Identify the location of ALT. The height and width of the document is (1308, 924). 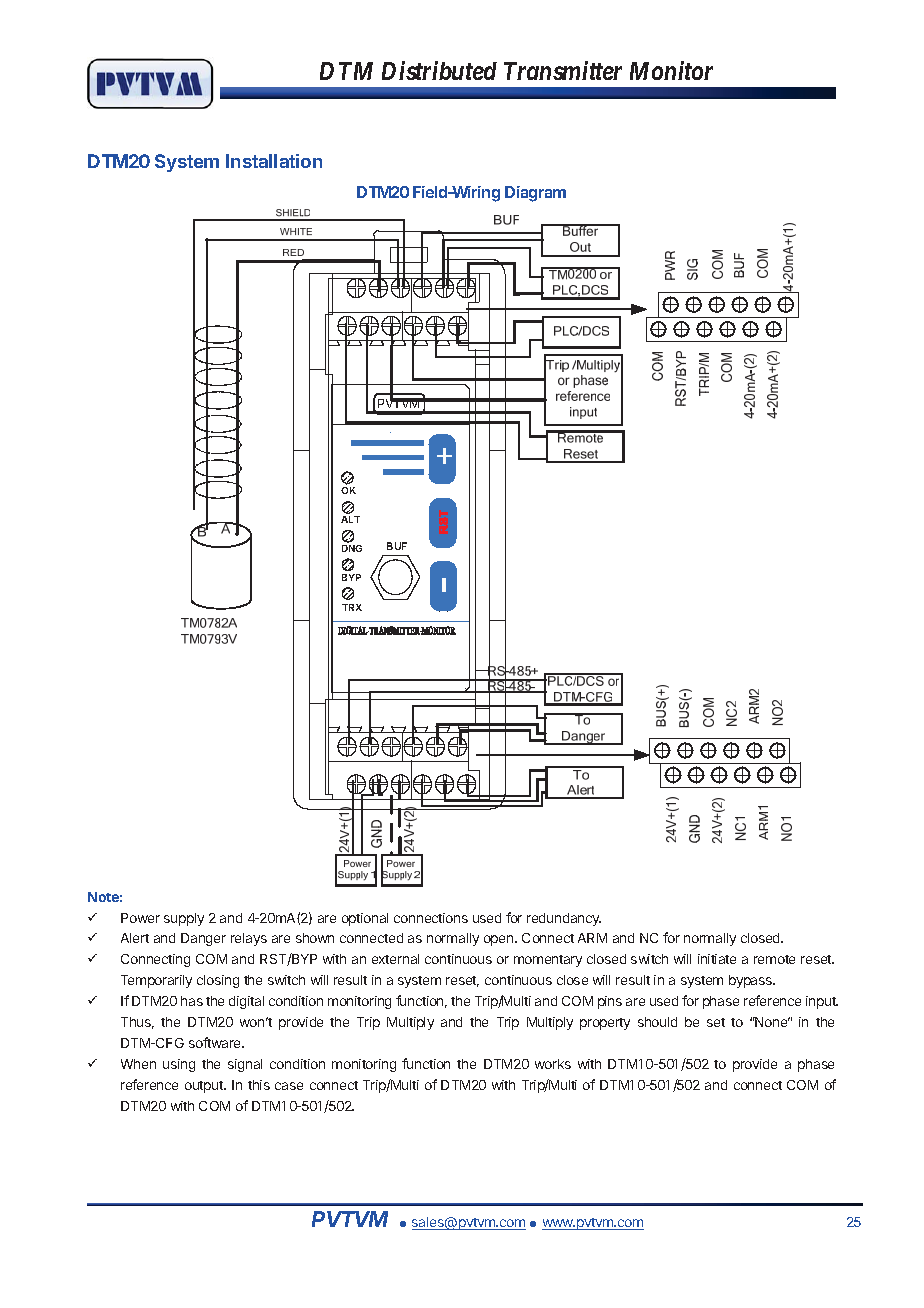
(350, 519).
